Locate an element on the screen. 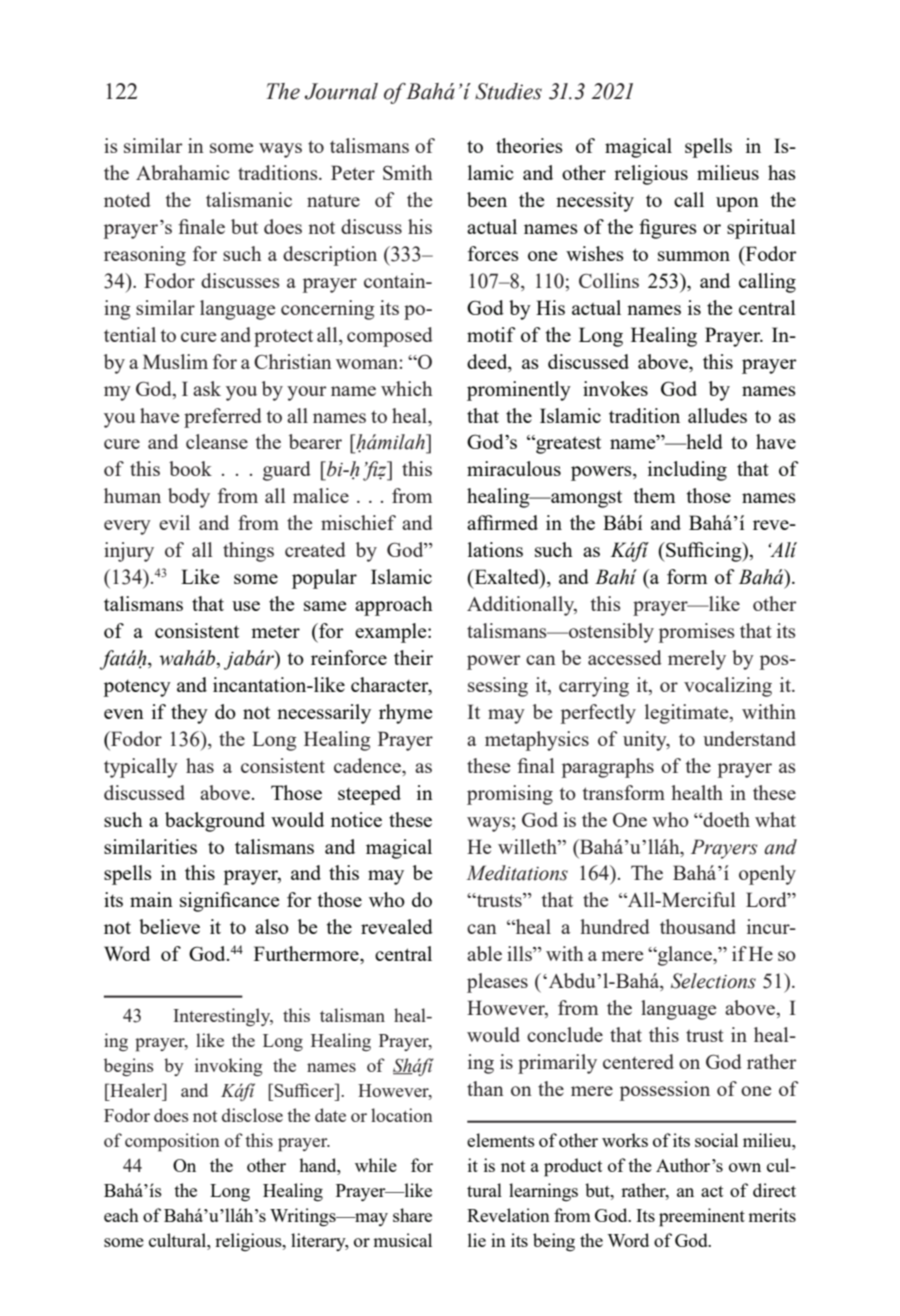 This screenshot has width=900, height=1316. ask is located at coordinates (207, 388).
